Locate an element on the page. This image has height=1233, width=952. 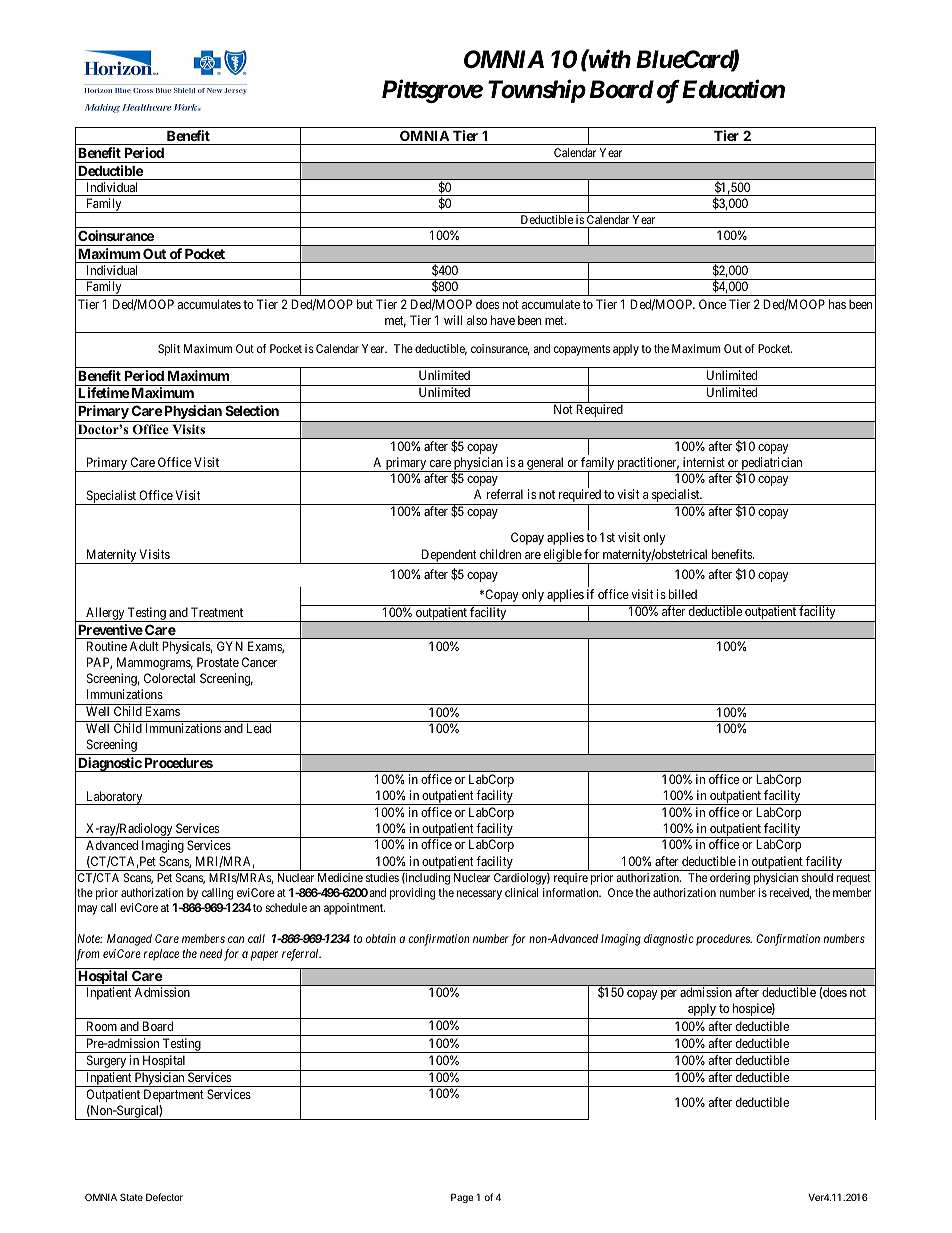
has is located at coordinates (837, 304).
